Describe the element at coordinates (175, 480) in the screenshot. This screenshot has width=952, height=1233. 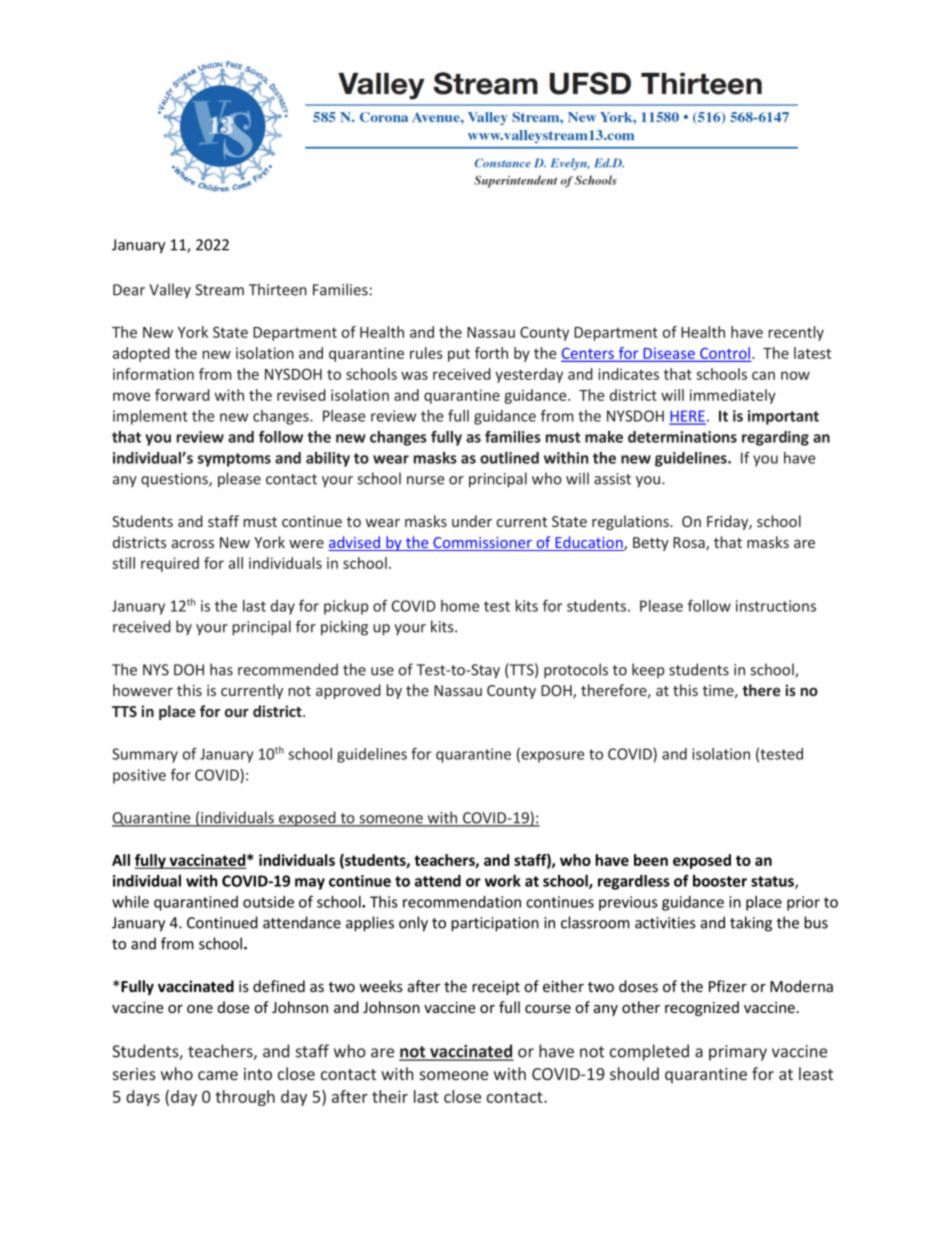
I see `questions` at that location.
